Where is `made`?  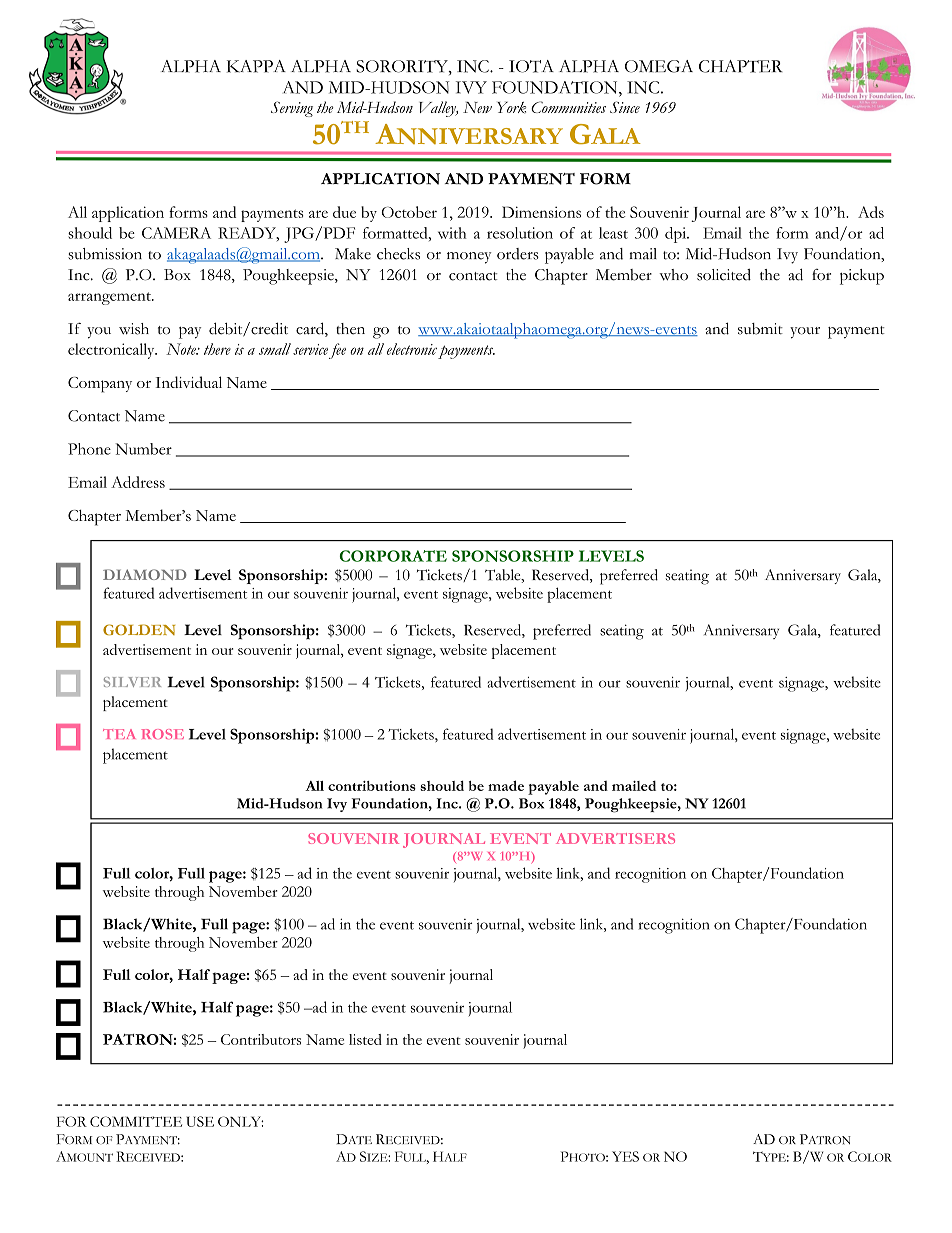
made is located at coordinates (506, 785).
